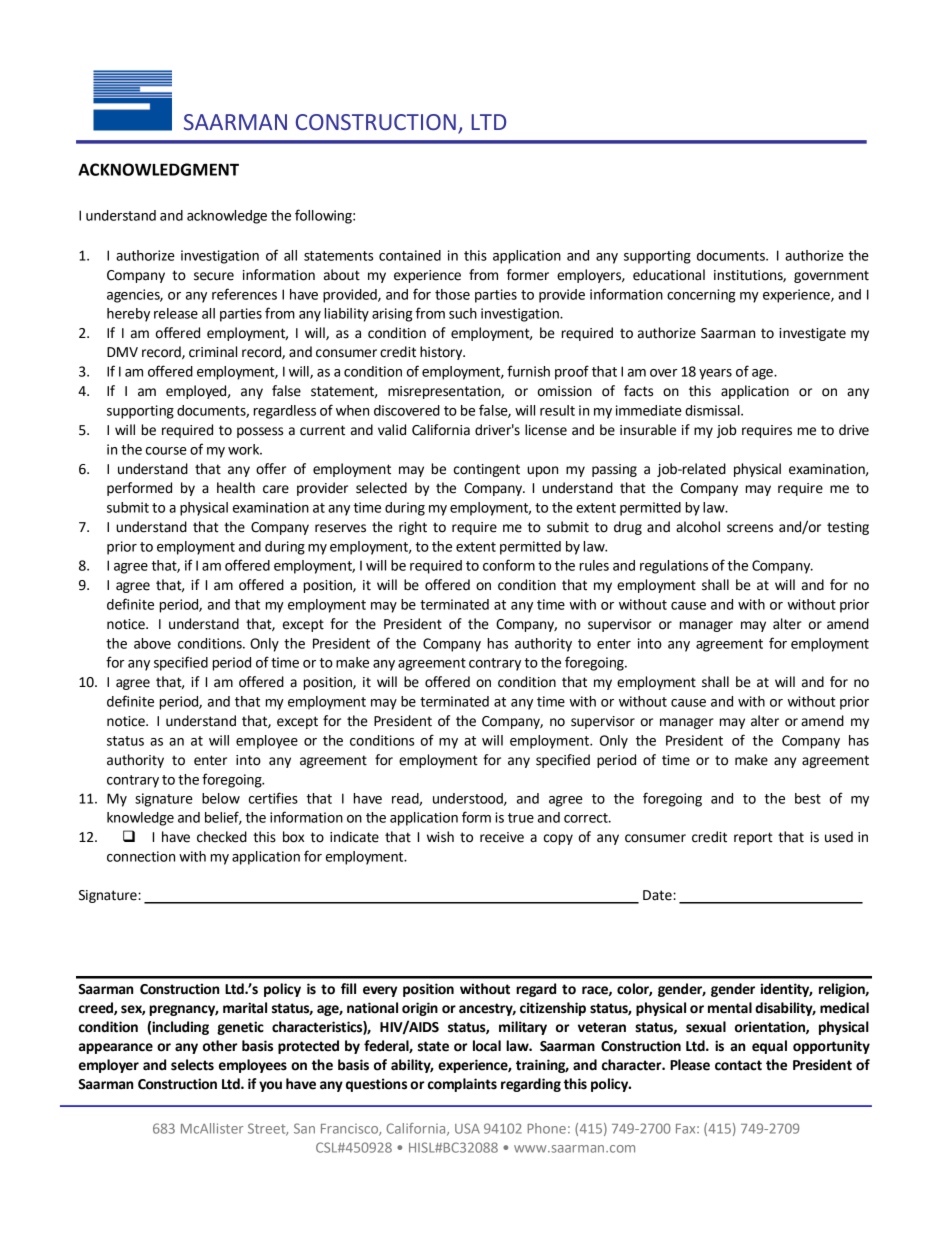 The width and height of the screenshot is (952, 1233). Describe the element at coordinates (594, 565) in the screenshot. I see `rules` at that location.
